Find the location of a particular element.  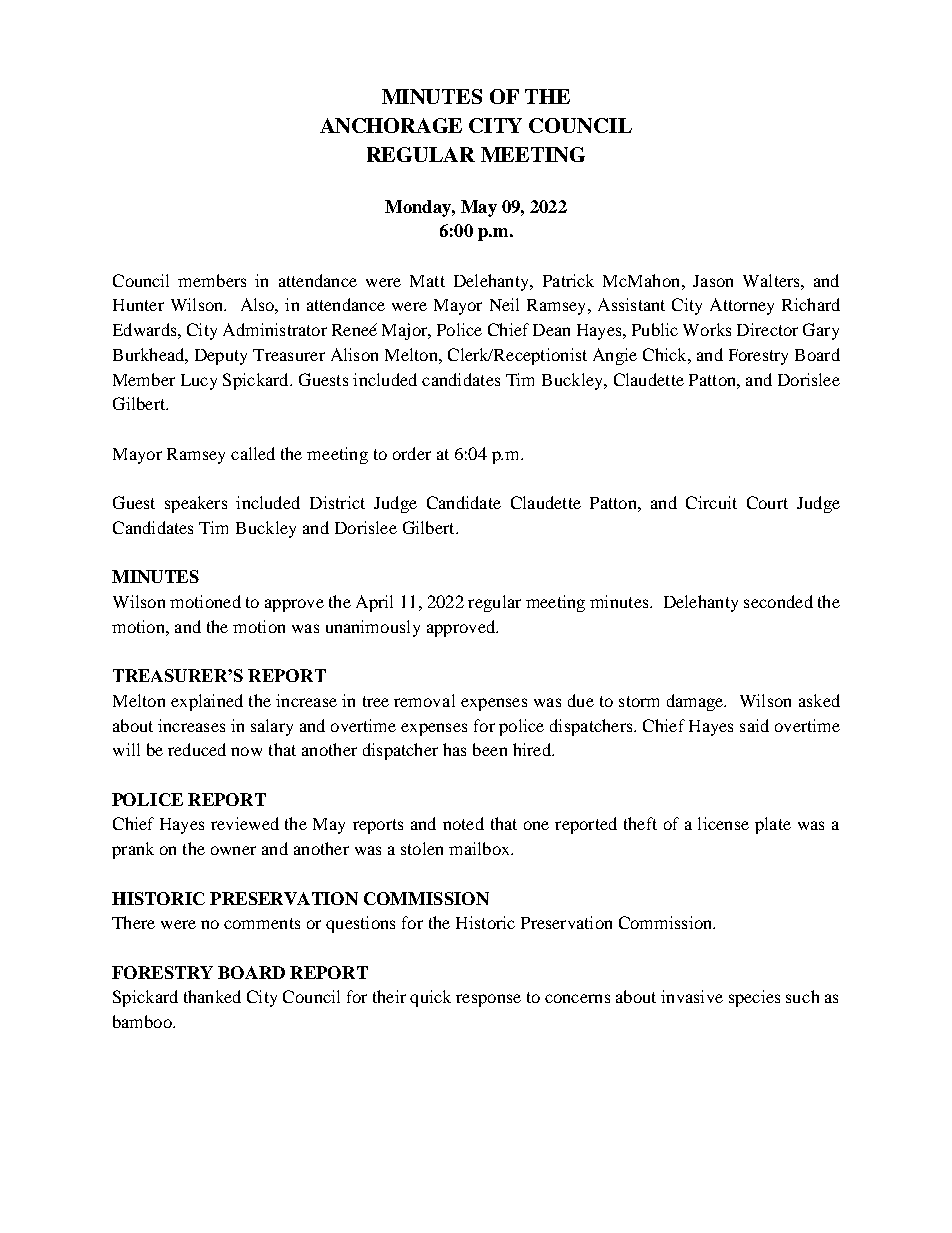

Matt is located at coordinates (427, 281).
